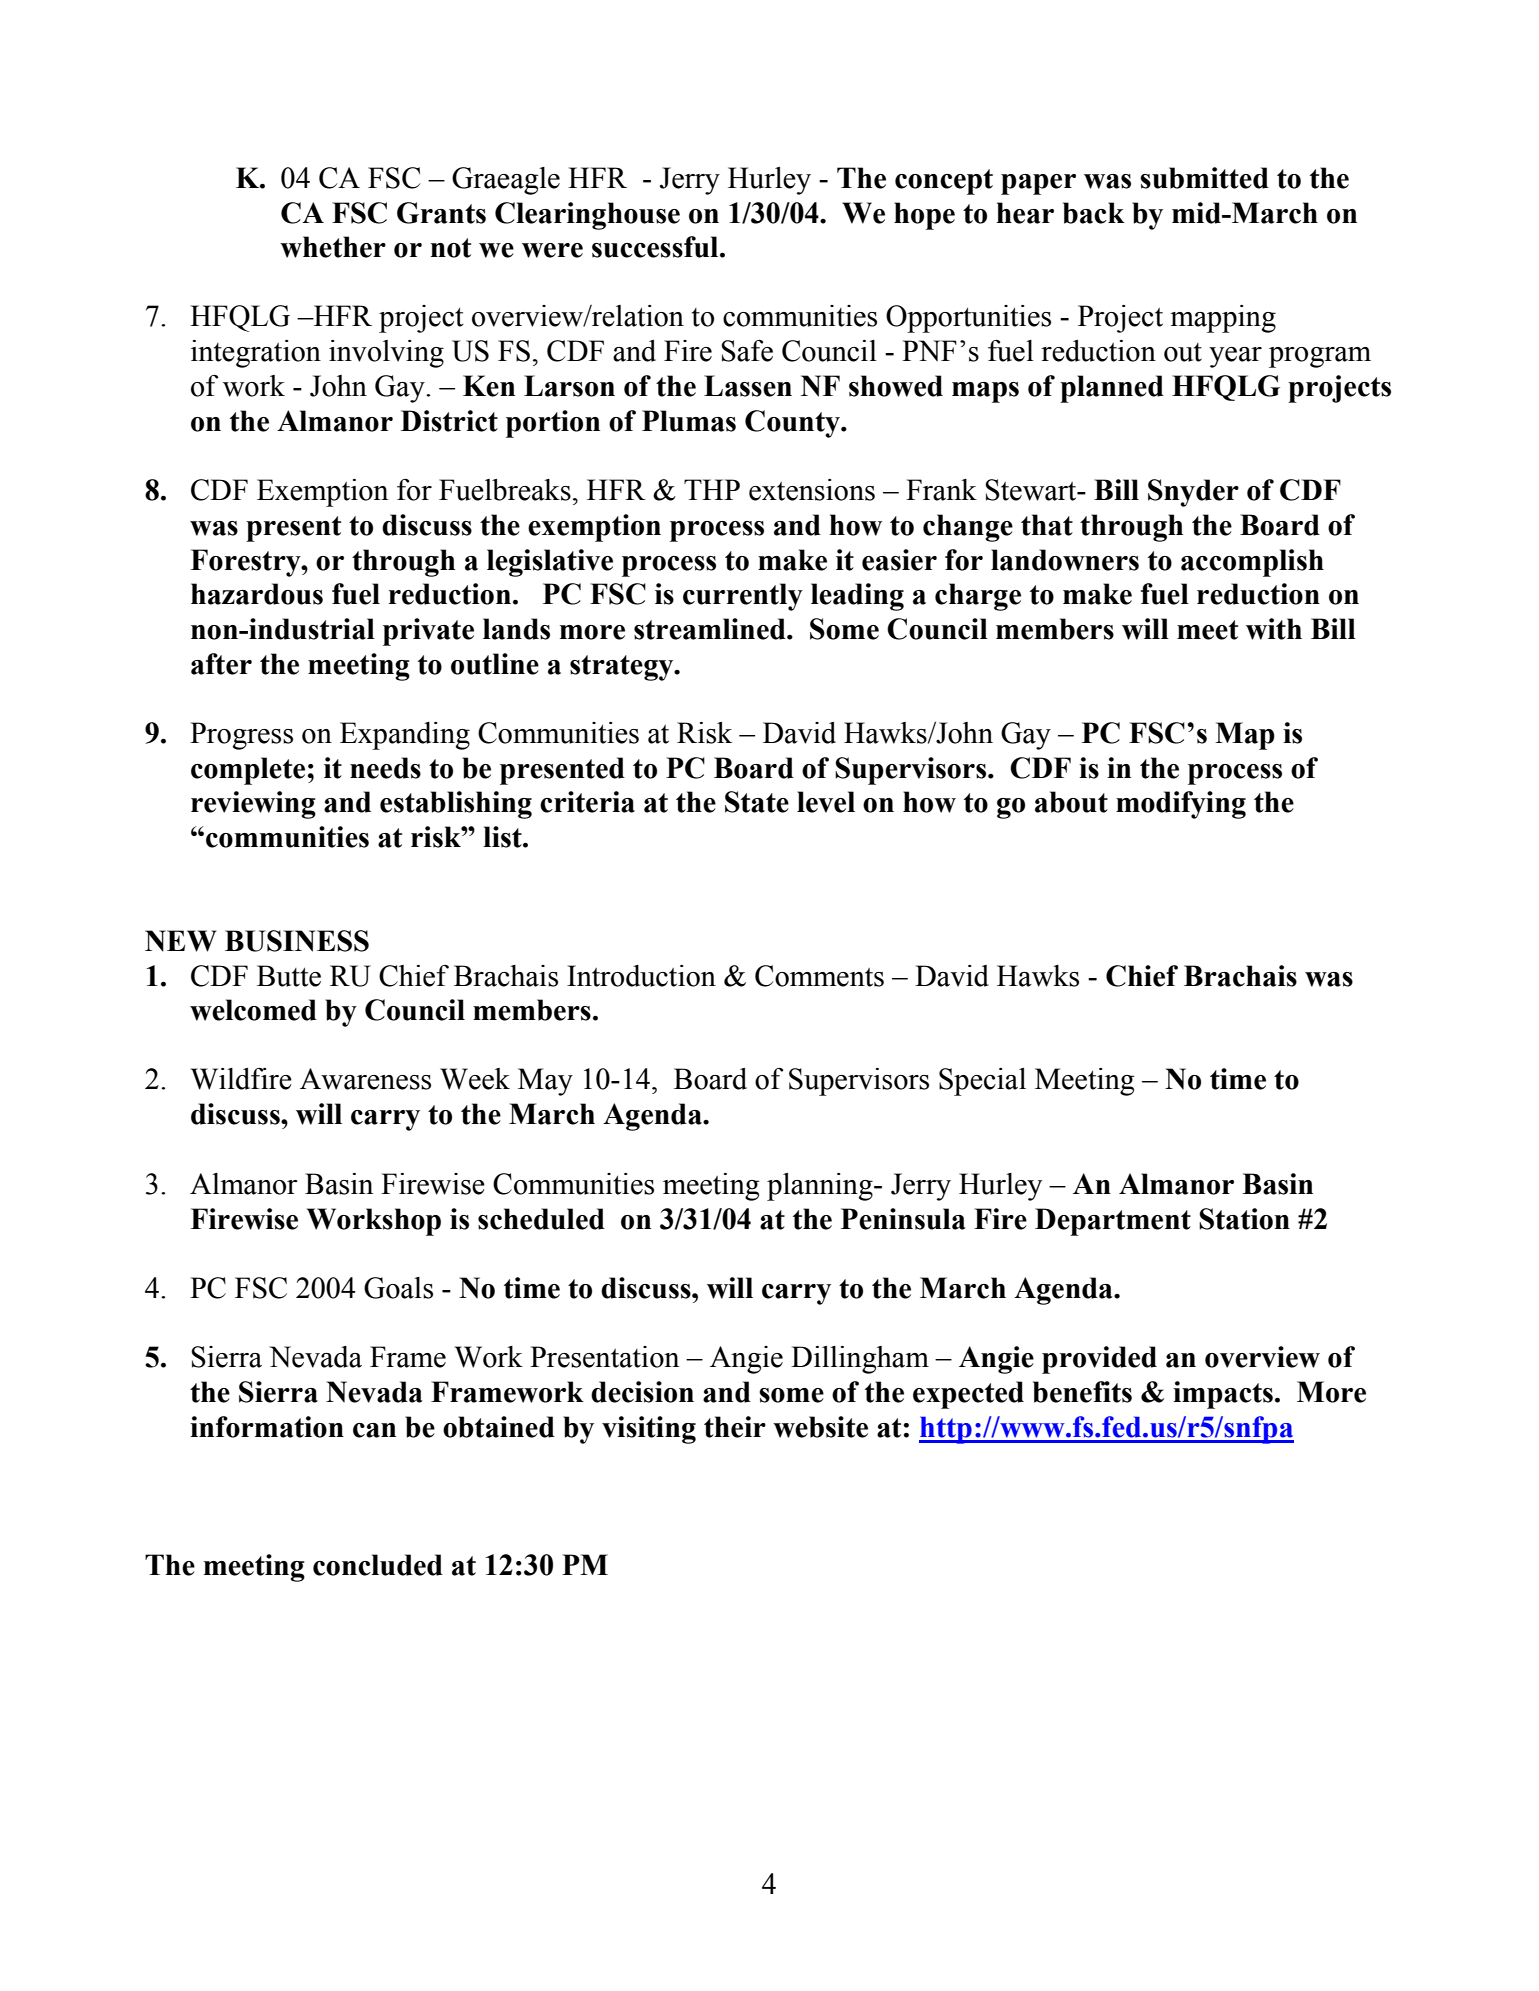  I want to click on concluded, so click(378, 1565).
